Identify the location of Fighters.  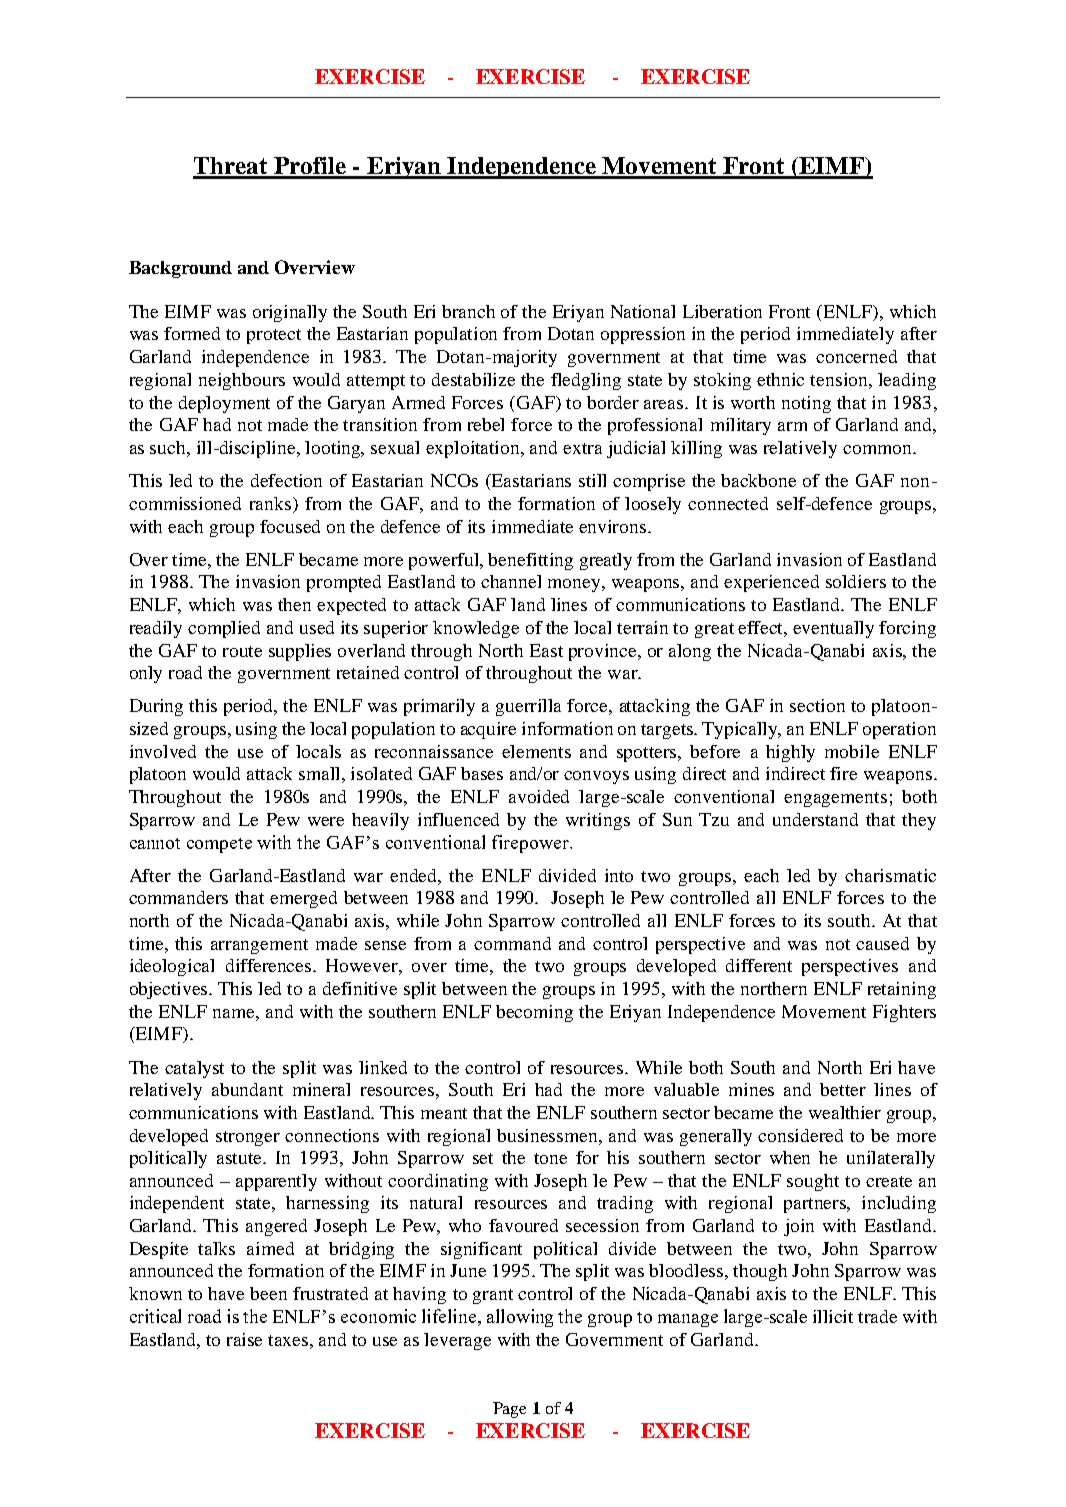
(904, 1013).
